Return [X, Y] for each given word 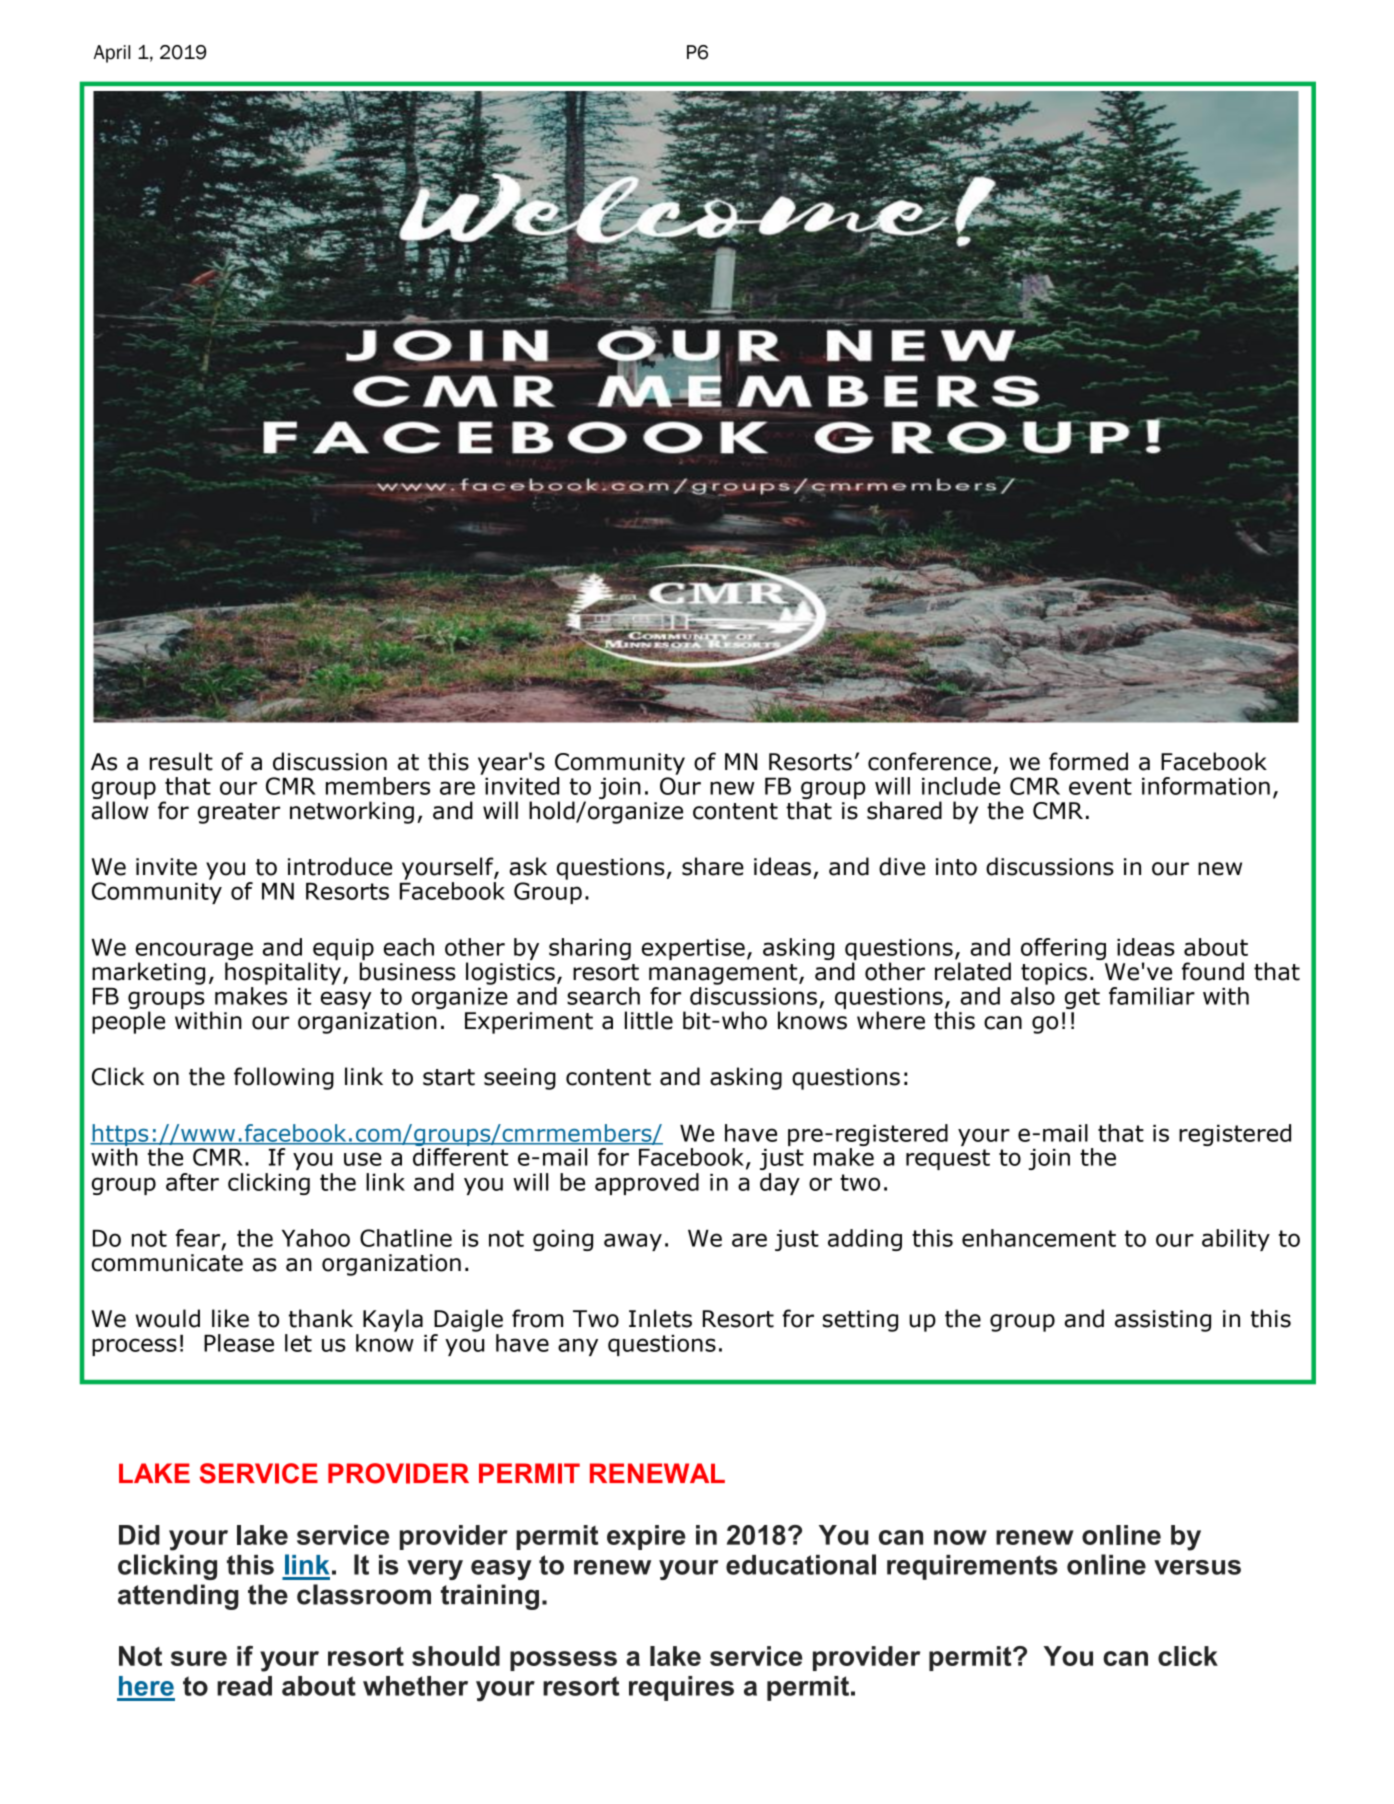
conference [929, 761]
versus [1197, 1567]
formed [1088, 761]
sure [199, 1658]
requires [681, 1688]
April [112, 54]
